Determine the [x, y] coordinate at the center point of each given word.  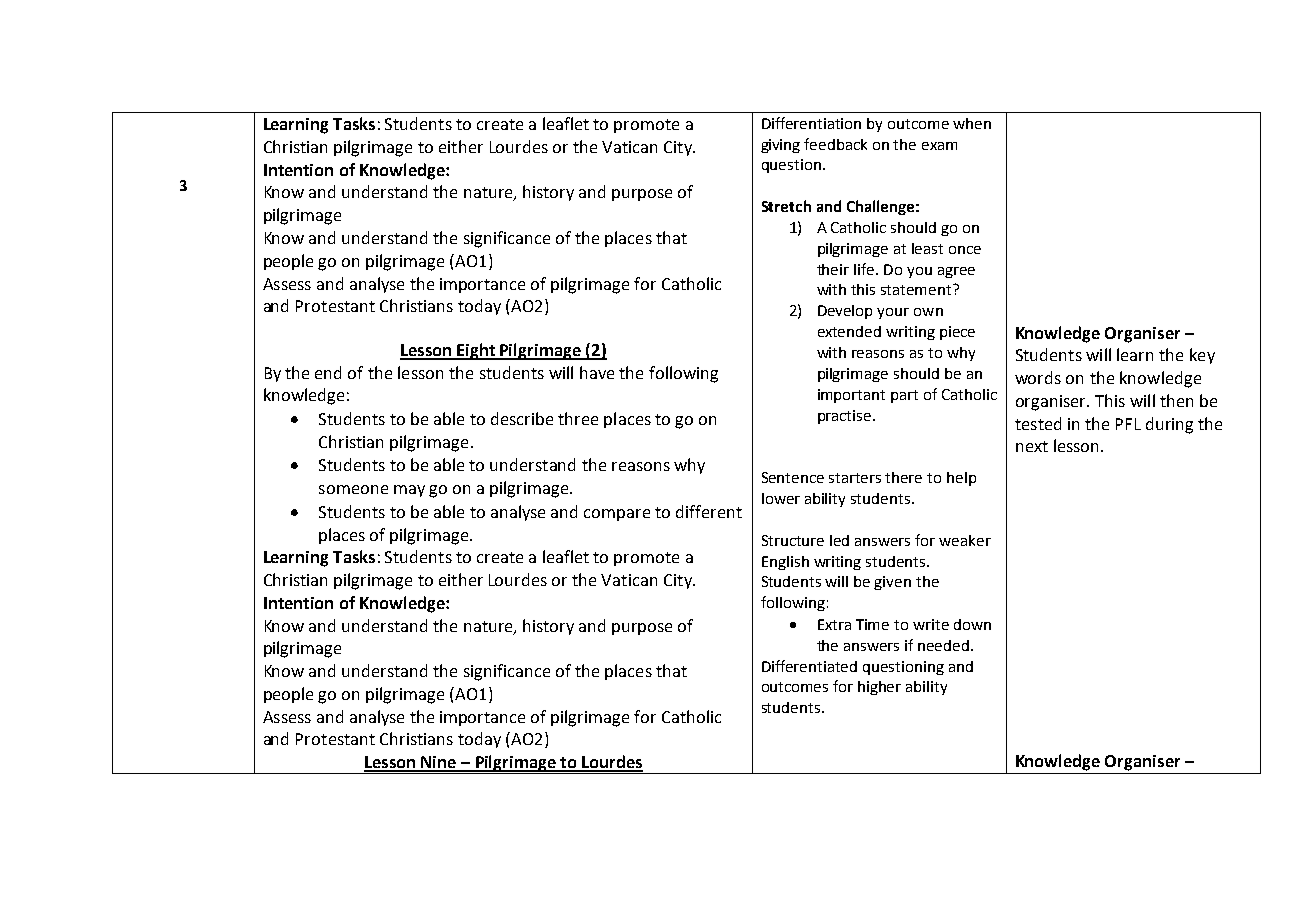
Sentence [793, 477]
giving [780, 146]
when [972, 123]
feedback [835, 144]
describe [522, 418]
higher [879, 688]
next [1032, 446]
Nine [438, 763]
